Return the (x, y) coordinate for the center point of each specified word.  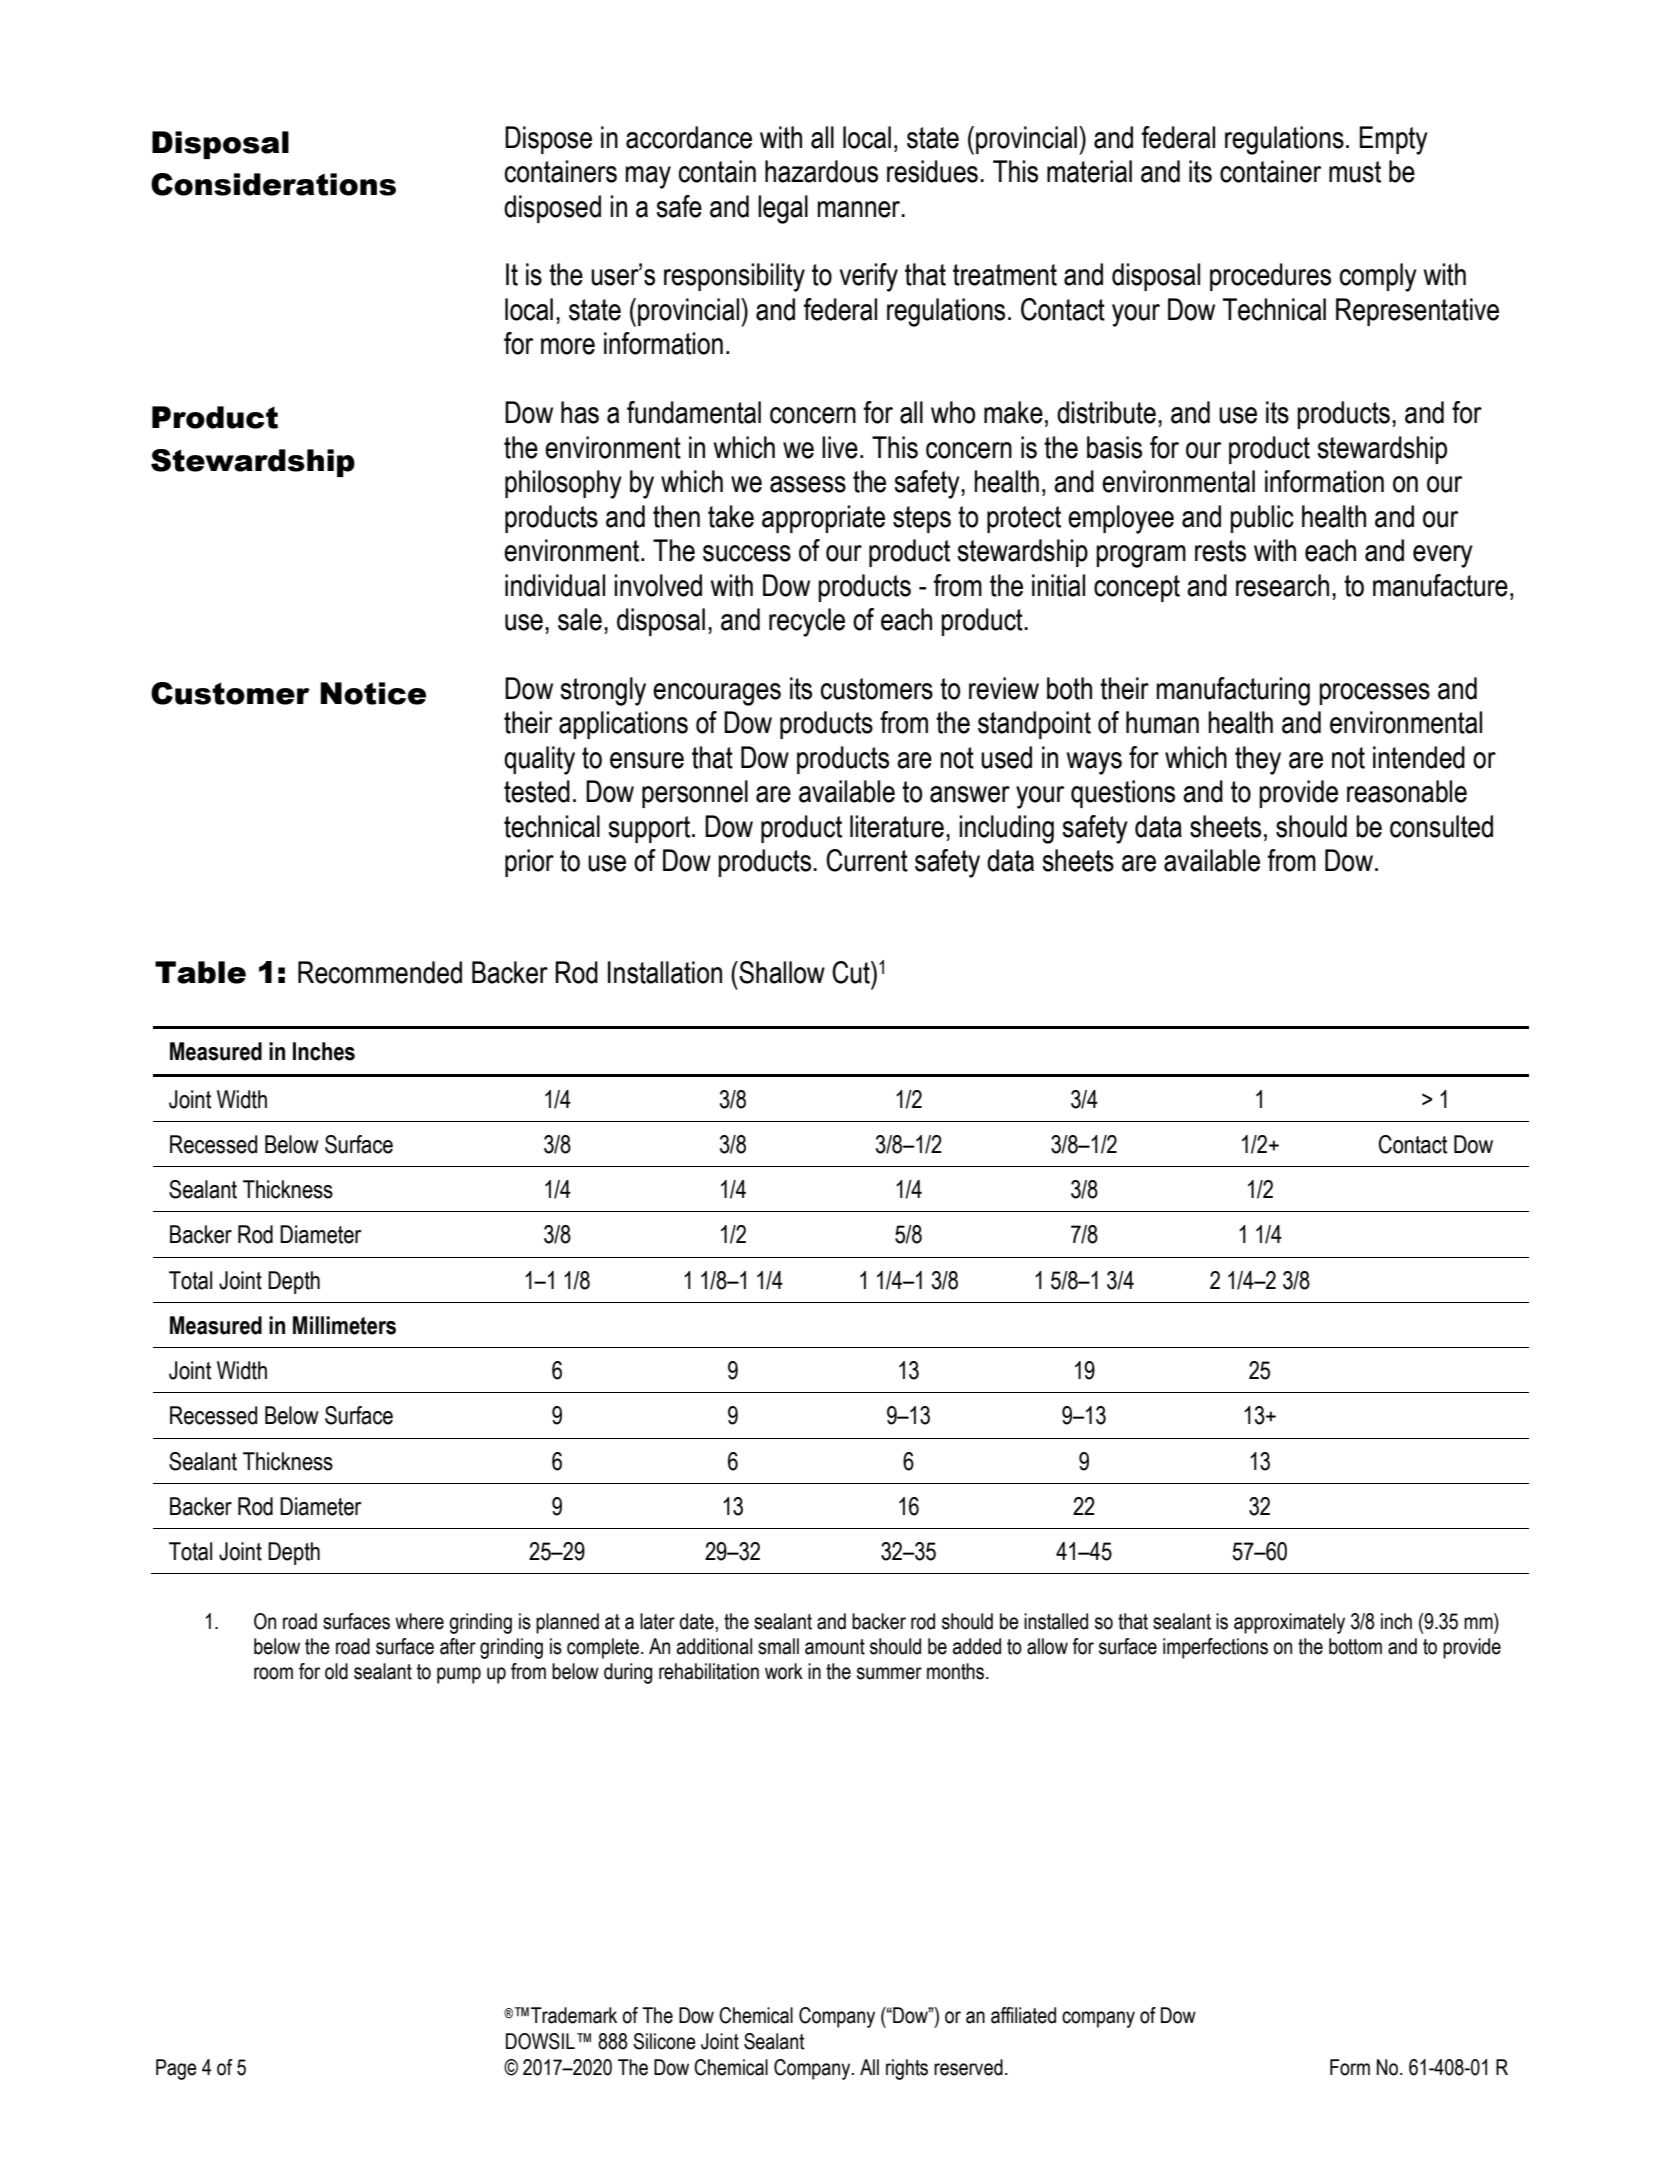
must (1355, 172)
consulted (1441, 826)
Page (176, 2069)
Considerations (273, 184)
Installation (665, 972)
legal (783, 209)
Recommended (380, 972)
